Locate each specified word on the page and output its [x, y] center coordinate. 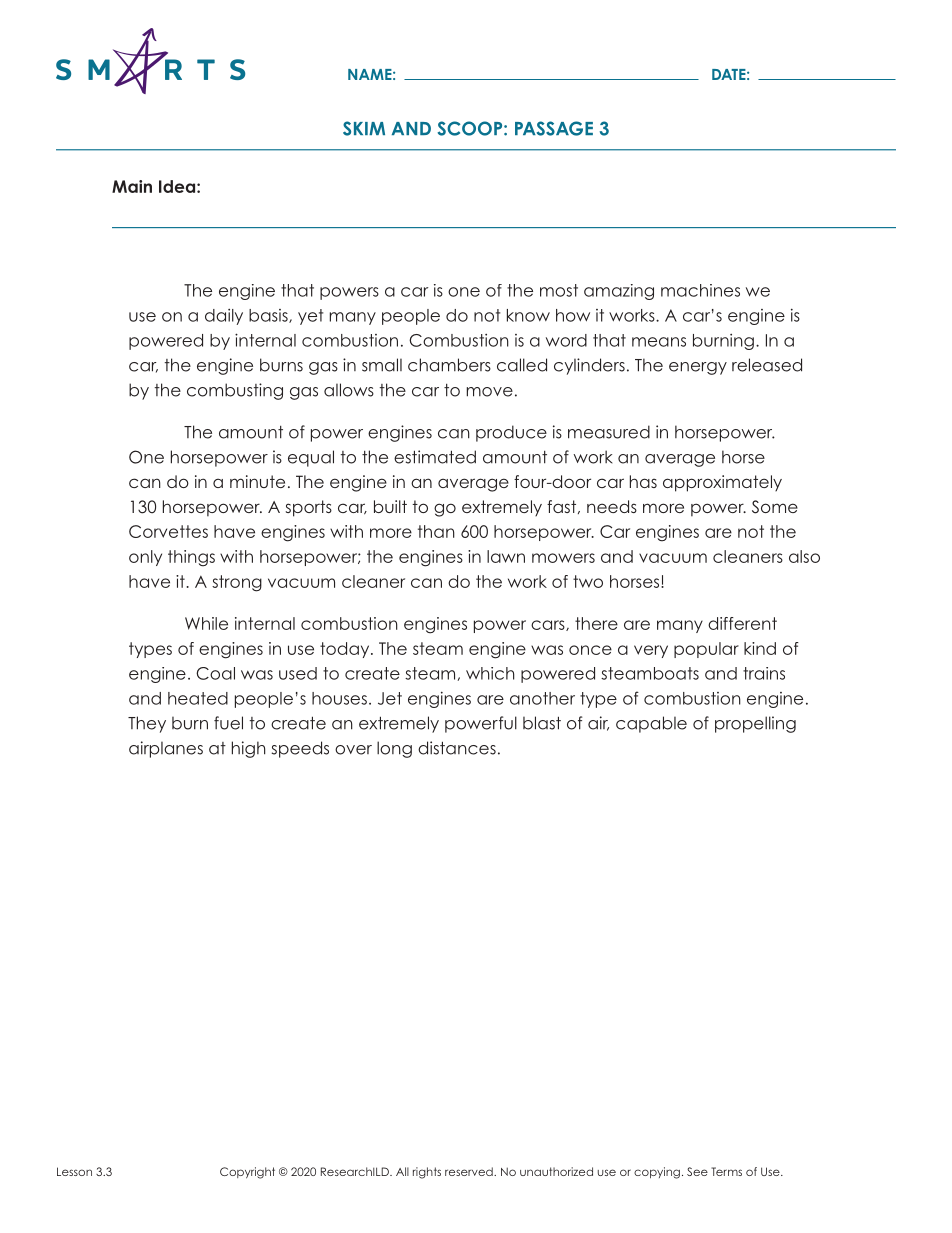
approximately [722, 483]
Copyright [247, 1173]
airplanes [166, 749]
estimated [435, 457]
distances [457, 748]
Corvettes [168, 531]
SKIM [364, 128]
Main [132, 186]
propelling [755, 724]
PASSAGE [554, 128]
